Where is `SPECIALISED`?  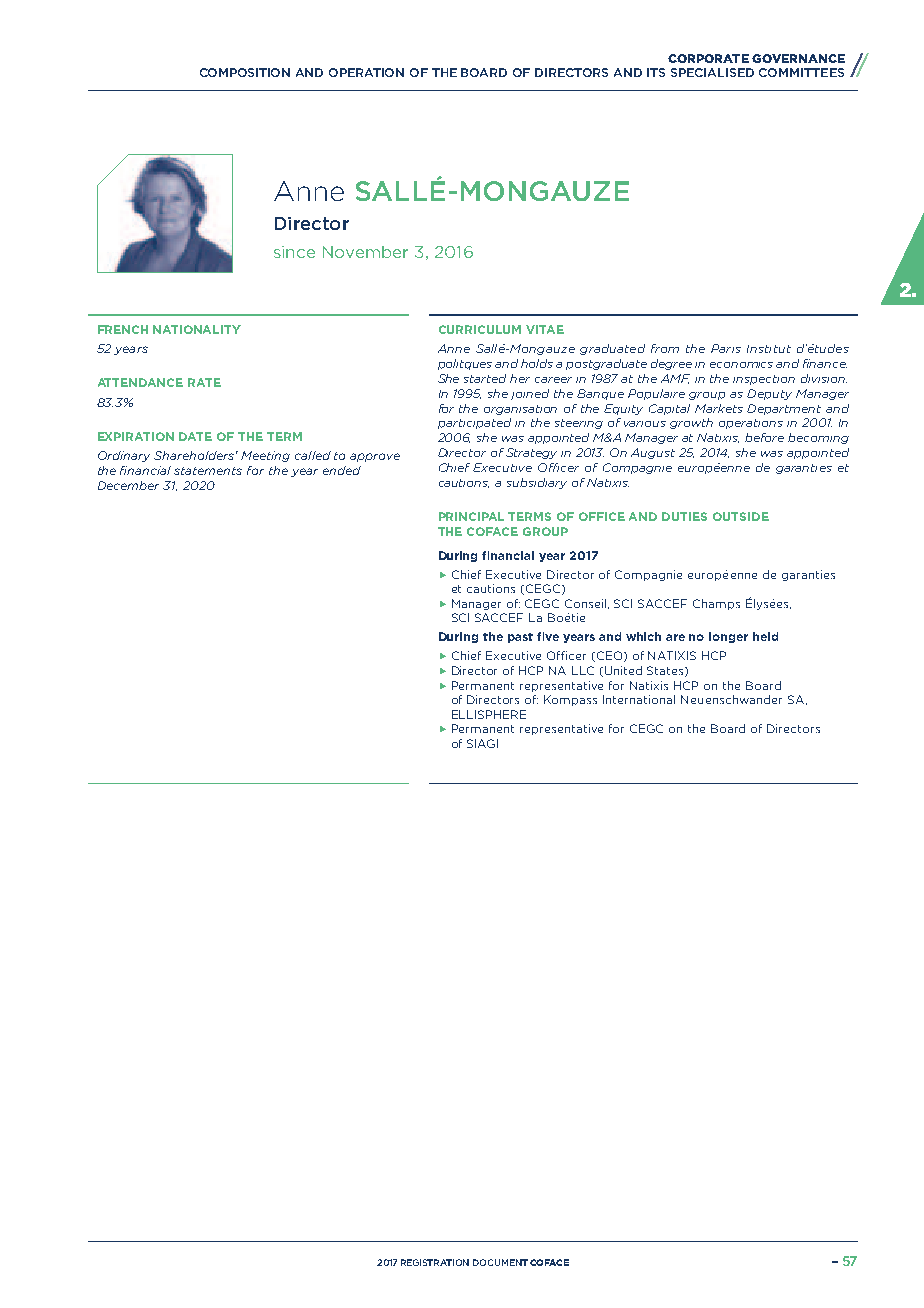 SPECIALISED is located at coordinates (712, 72).
